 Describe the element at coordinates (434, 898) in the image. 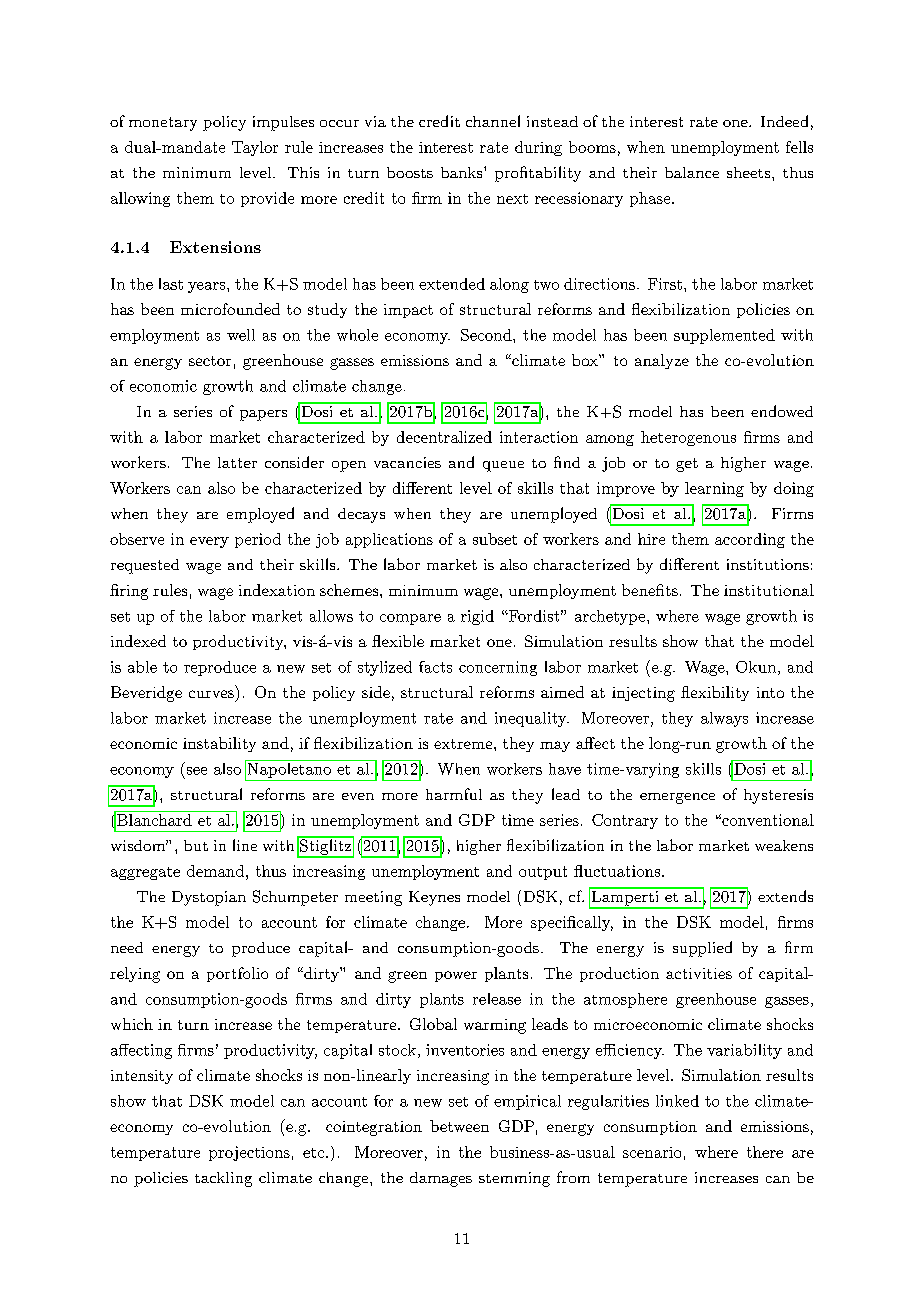

I see `Keynes` at that location.
